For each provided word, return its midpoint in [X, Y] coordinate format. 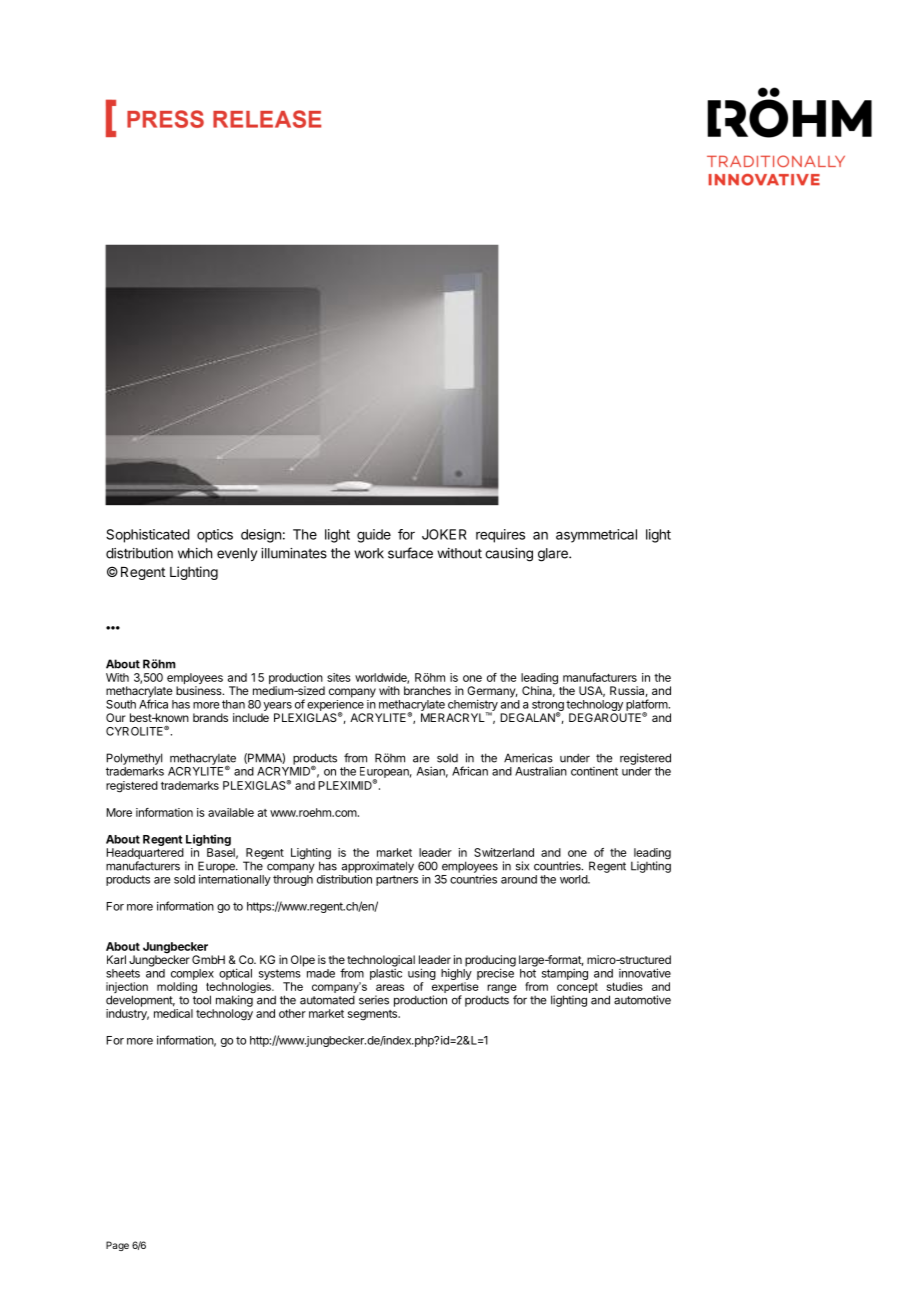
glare [554, 555]
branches [427, 690]
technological [381, 961]
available [231, 812]
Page [117, 1246]
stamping [565, 974]
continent [594, 771]
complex [192, 974]
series [374, 1000]
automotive [642, 1000]
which [195, 553]
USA [592, 691]
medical [173, 1013]
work [369, 553]
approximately [378, 867]
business [200, 690]
